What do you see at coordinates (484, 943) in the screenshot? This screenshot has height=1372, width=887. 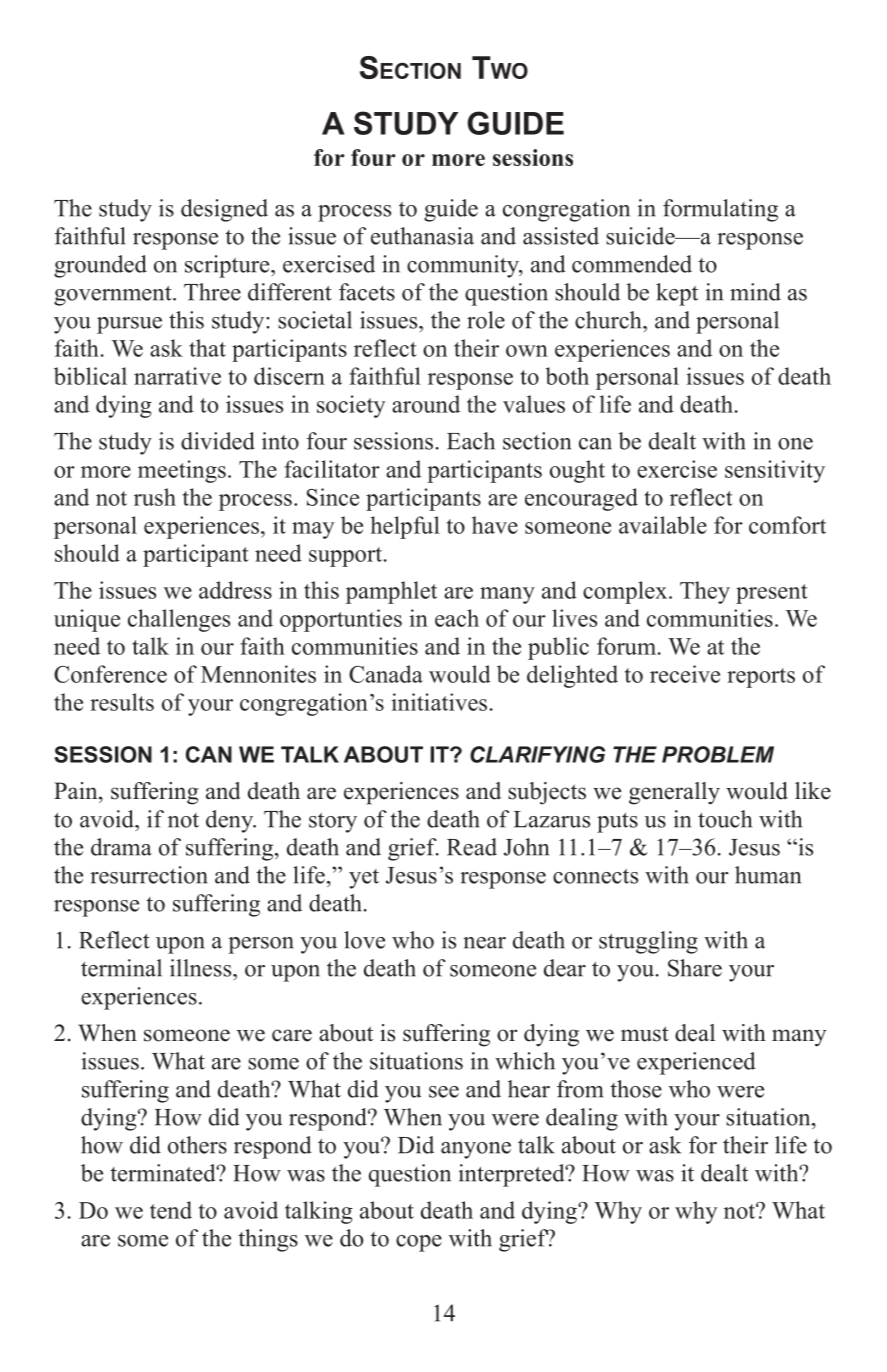 I see `near` at bounding box center [484, 943].
